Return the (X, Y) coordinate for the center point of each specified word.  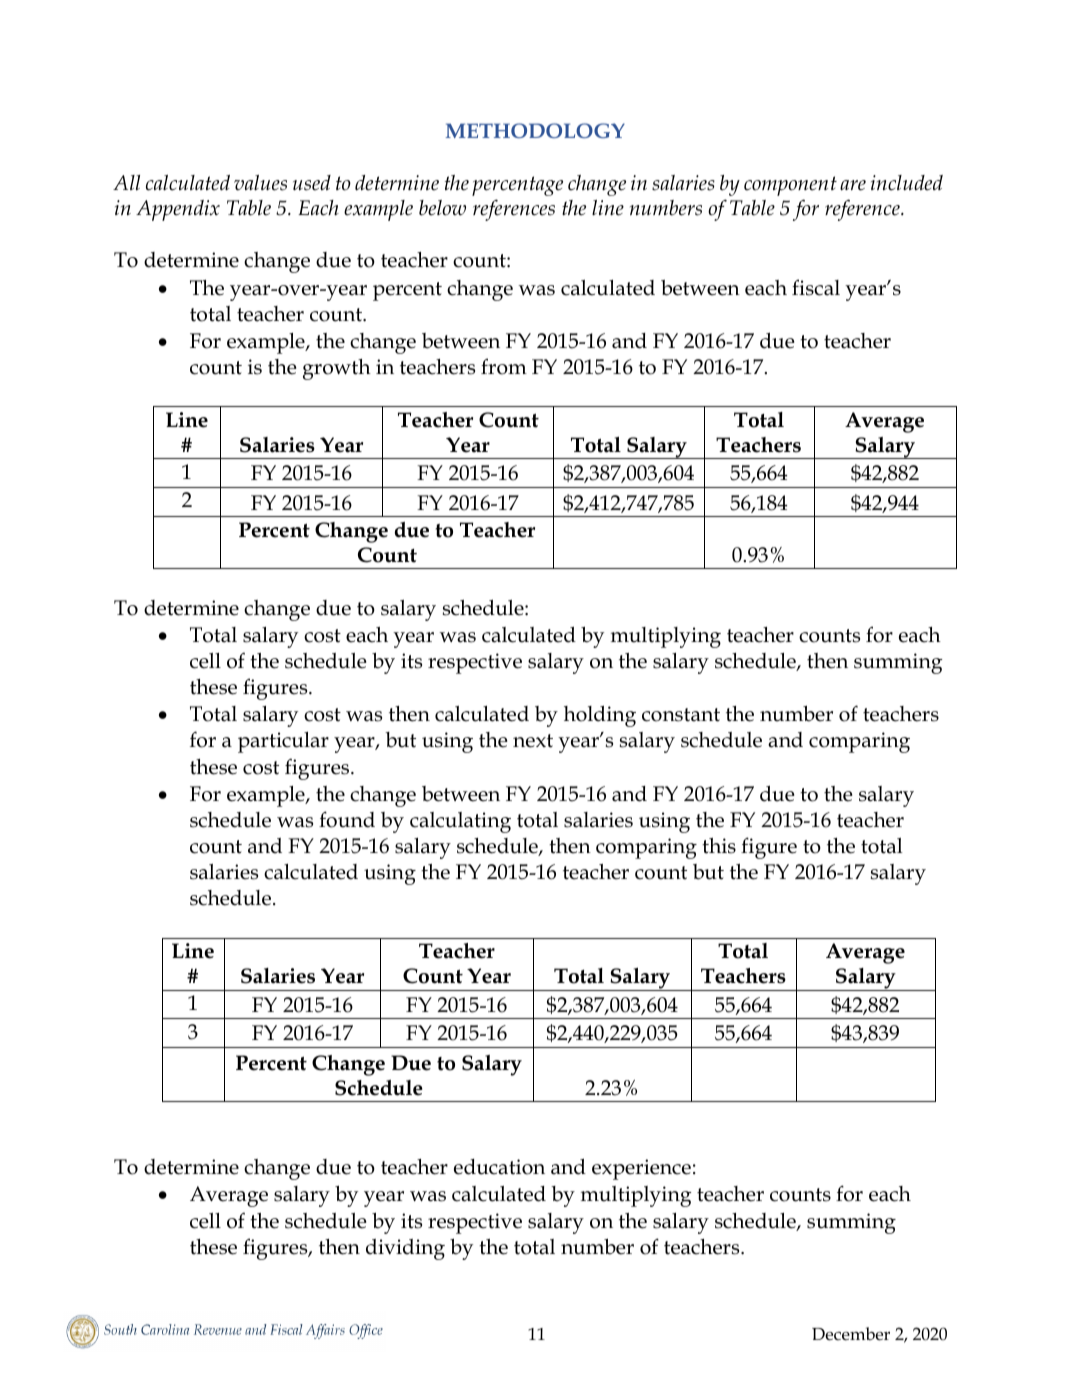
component (790, 186)
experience (641, 1169)
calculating (460, 822)
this (719, 846)
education (499, 1167)
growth (337, 369)
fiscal (816, 287)
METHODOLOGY (535, 130)
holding (600, 716)
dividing (405, 1249)
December (851, 1334)
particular (283, 742)
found (347, 819)
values (260, 183)
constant (681, 715)
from (504, 366)
